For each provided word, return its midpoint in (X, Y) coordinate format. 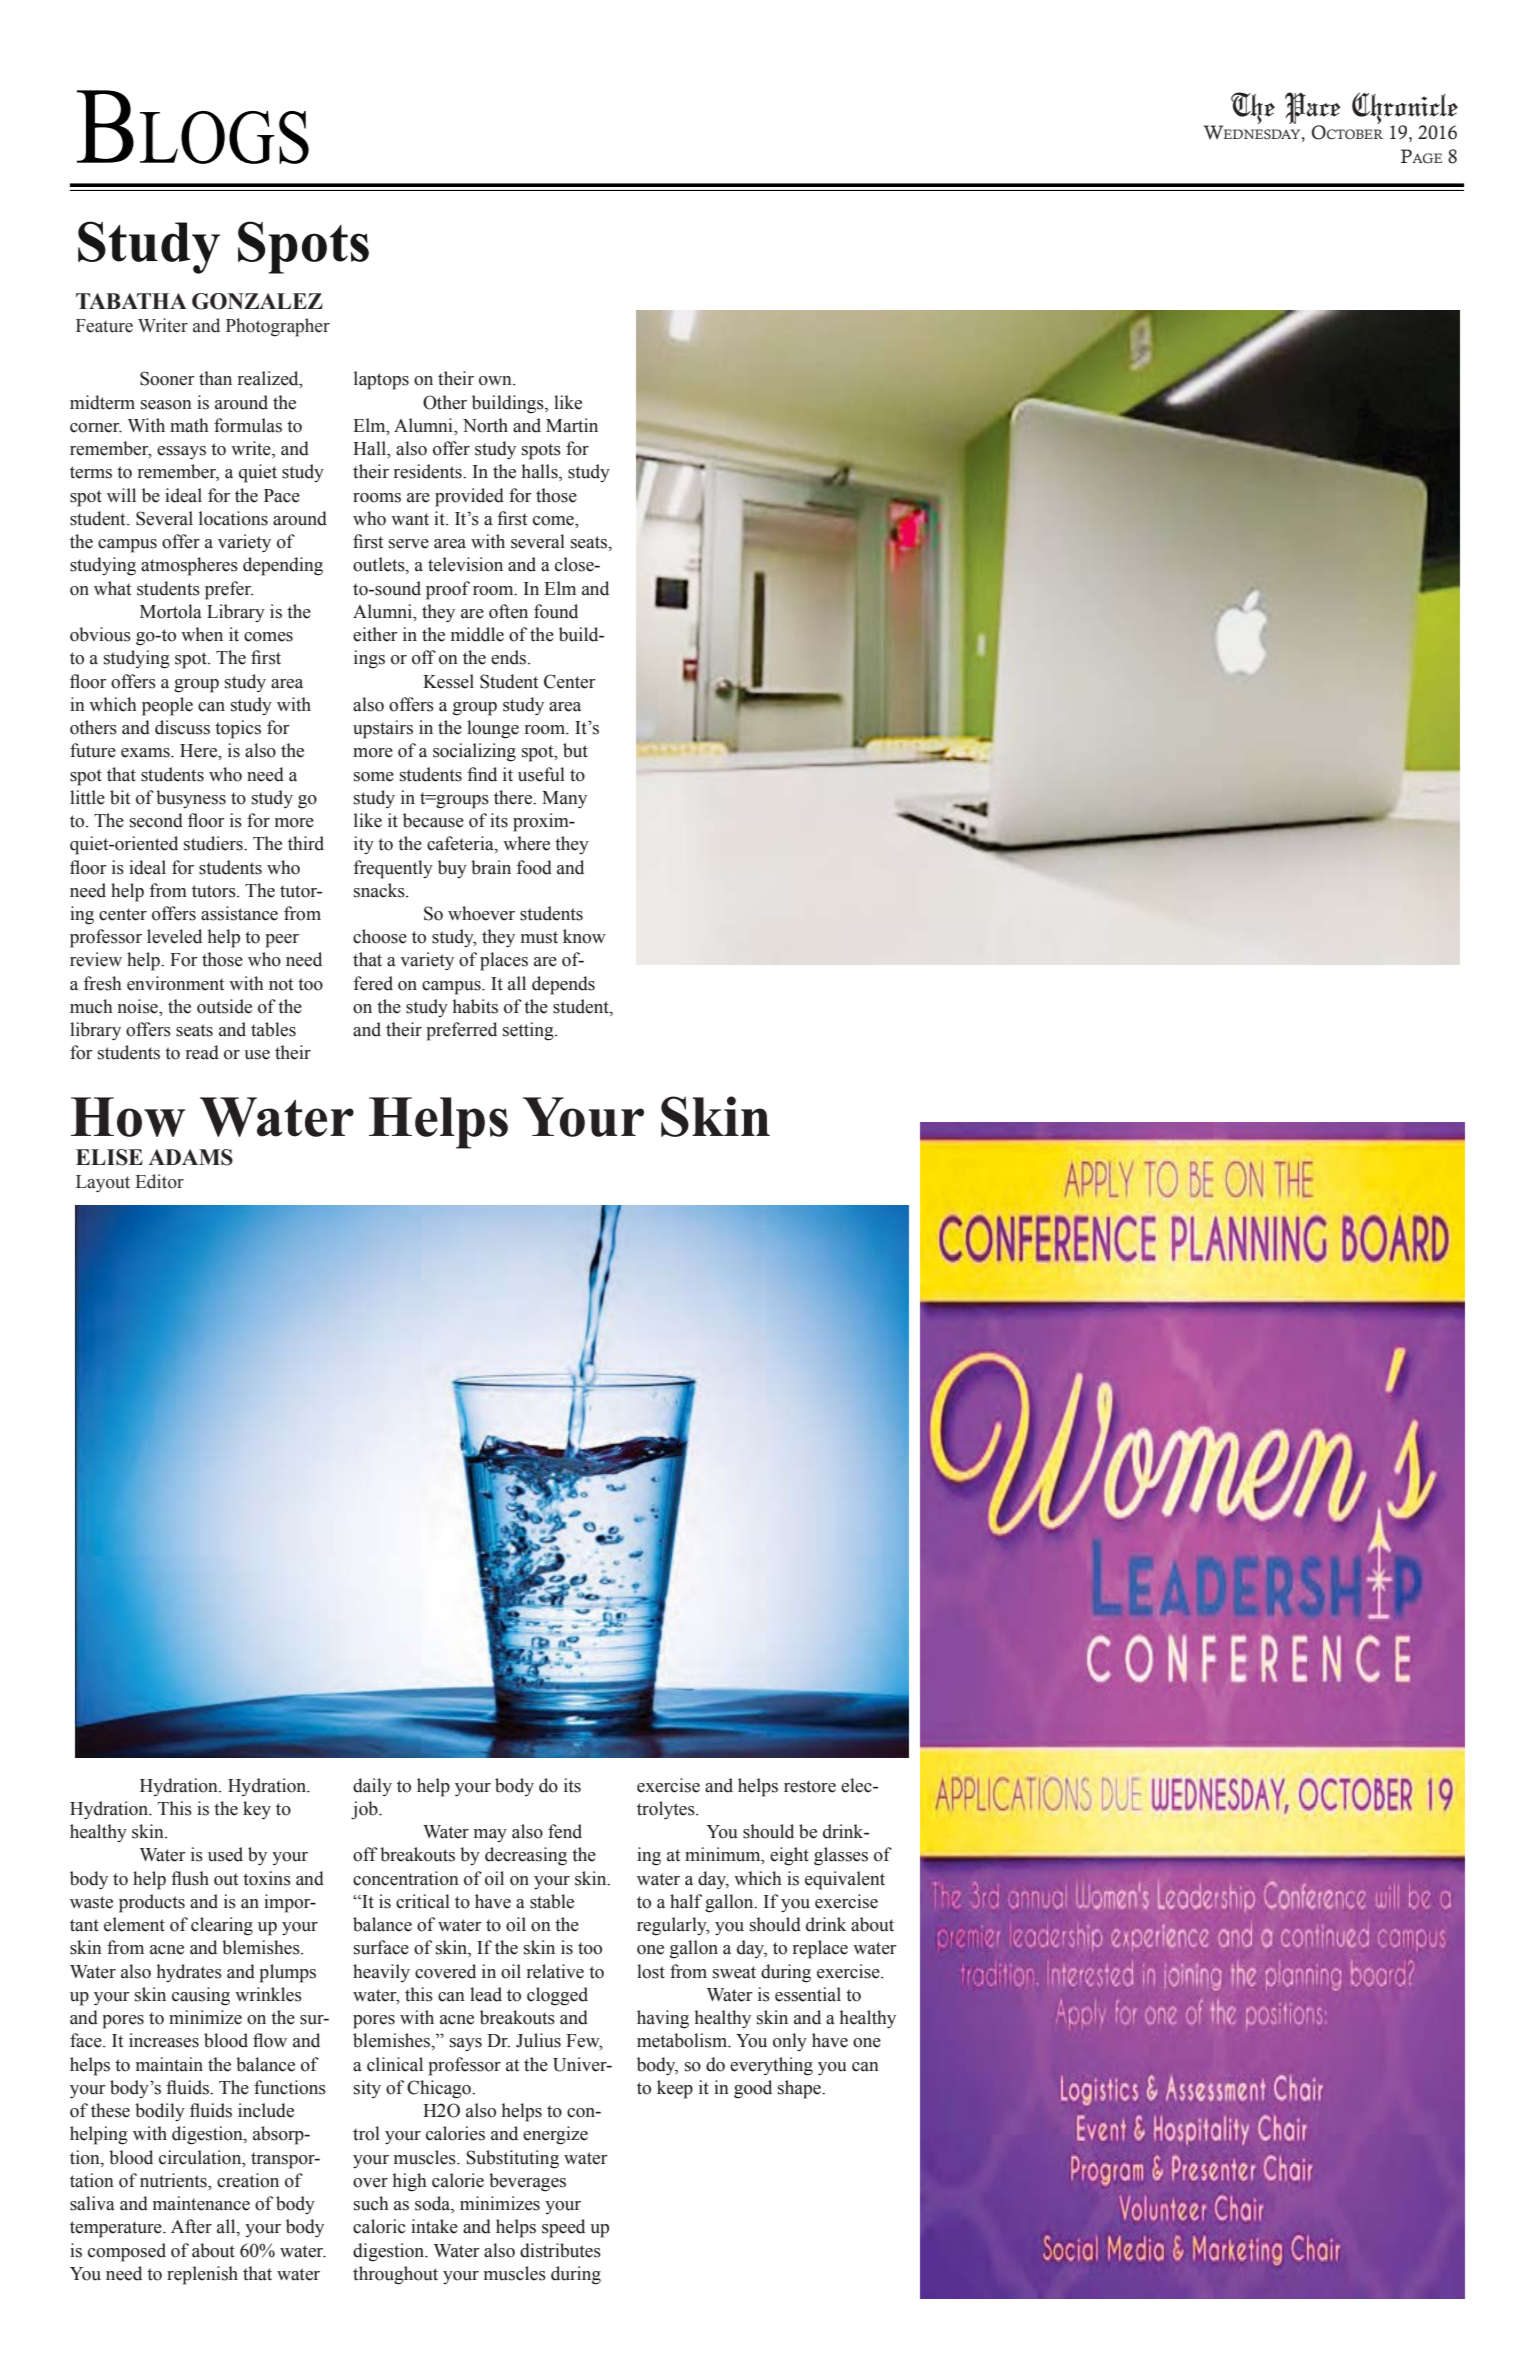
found (556, 611)
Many (564, 799)
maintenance (201, 2203)
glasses (841, 1856)
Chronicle (1405, 110)
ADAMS (190, 1157)
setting (529, 1031)
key (257, 1810)
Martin (572, 425)
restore (810, 1786)
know (584, 936)
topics (238, 729)
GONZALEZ (257, 301)
